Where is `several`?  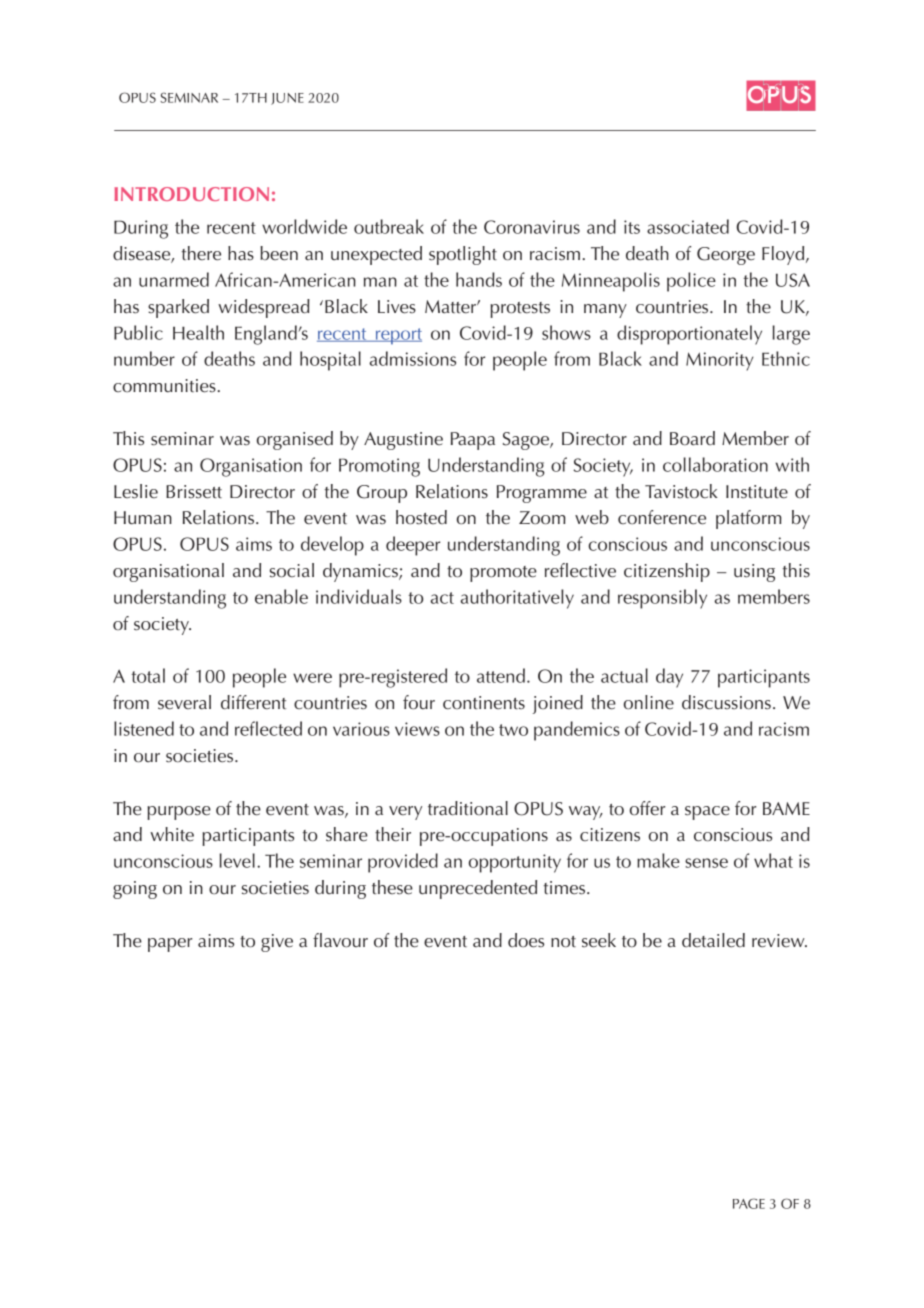
several is located at coordinates (184, 702).
